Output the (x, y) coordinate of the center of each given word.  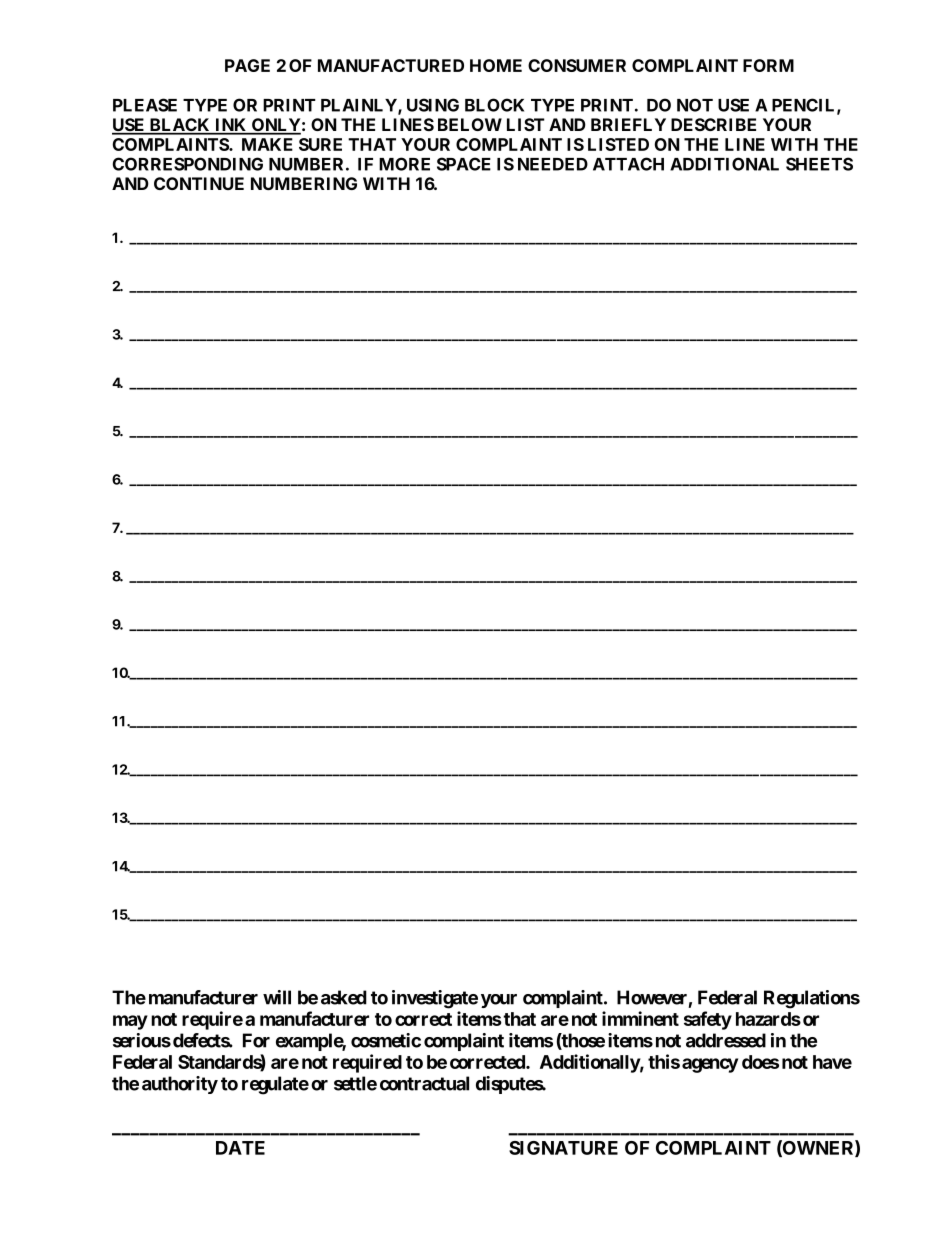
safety (708, 1020)
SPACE (464, 164)
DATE (240, 1148)
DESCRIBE (713, 124)
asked (344, 997)
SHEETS (819, 164)
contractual (424, 1083)
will (277, 997)
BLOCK (494, 105)
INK (231, 126)
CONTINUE (199, 183)
